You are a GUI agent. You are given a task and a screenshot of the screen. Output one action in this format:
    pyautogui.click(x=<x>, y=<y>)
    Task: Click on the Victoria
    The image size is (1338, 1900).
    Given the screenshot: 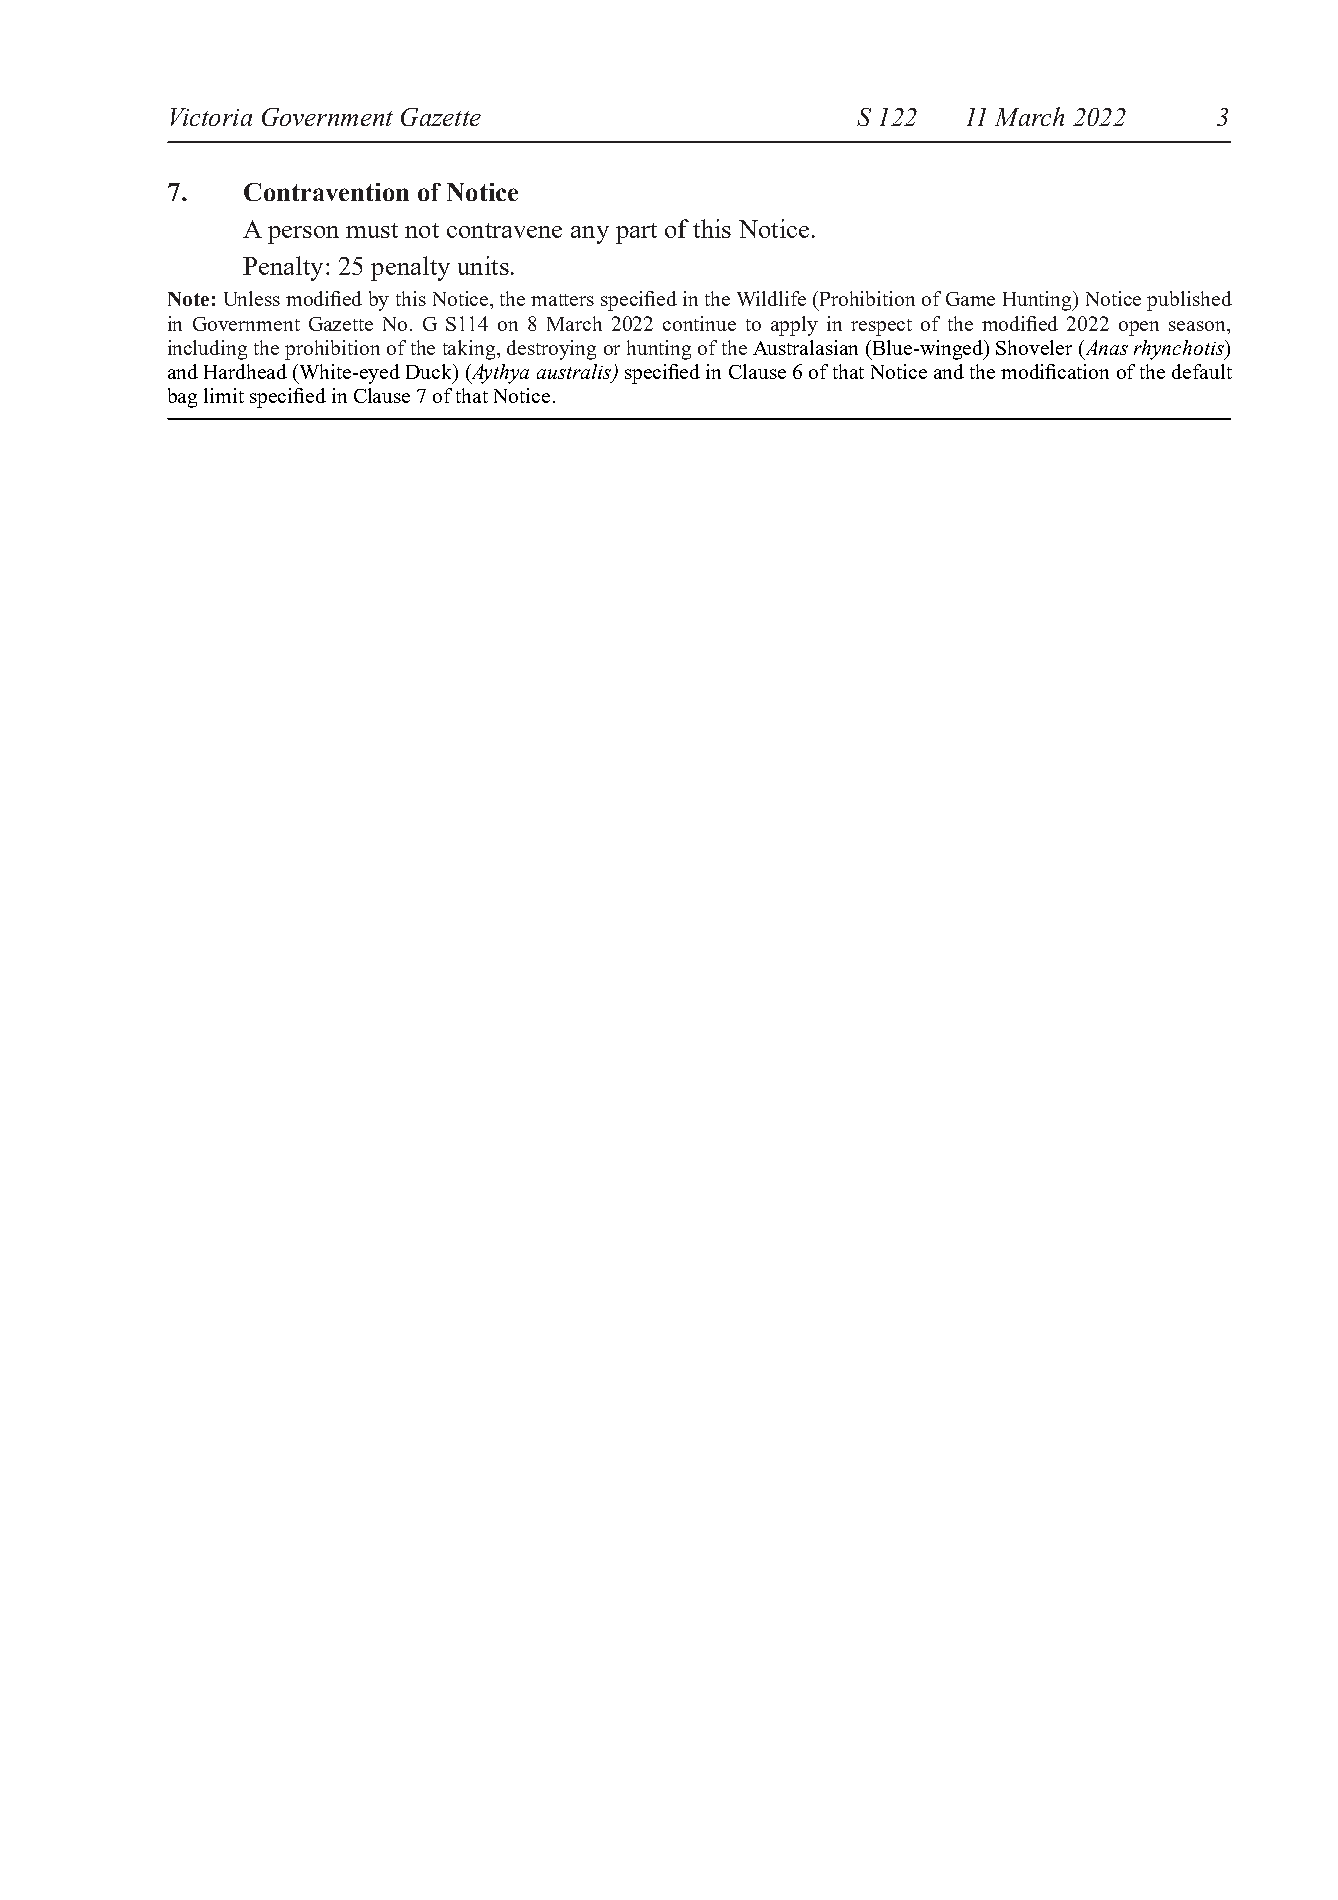 What is the action you would take?
    pyautogui.click(x=211, y=117)
